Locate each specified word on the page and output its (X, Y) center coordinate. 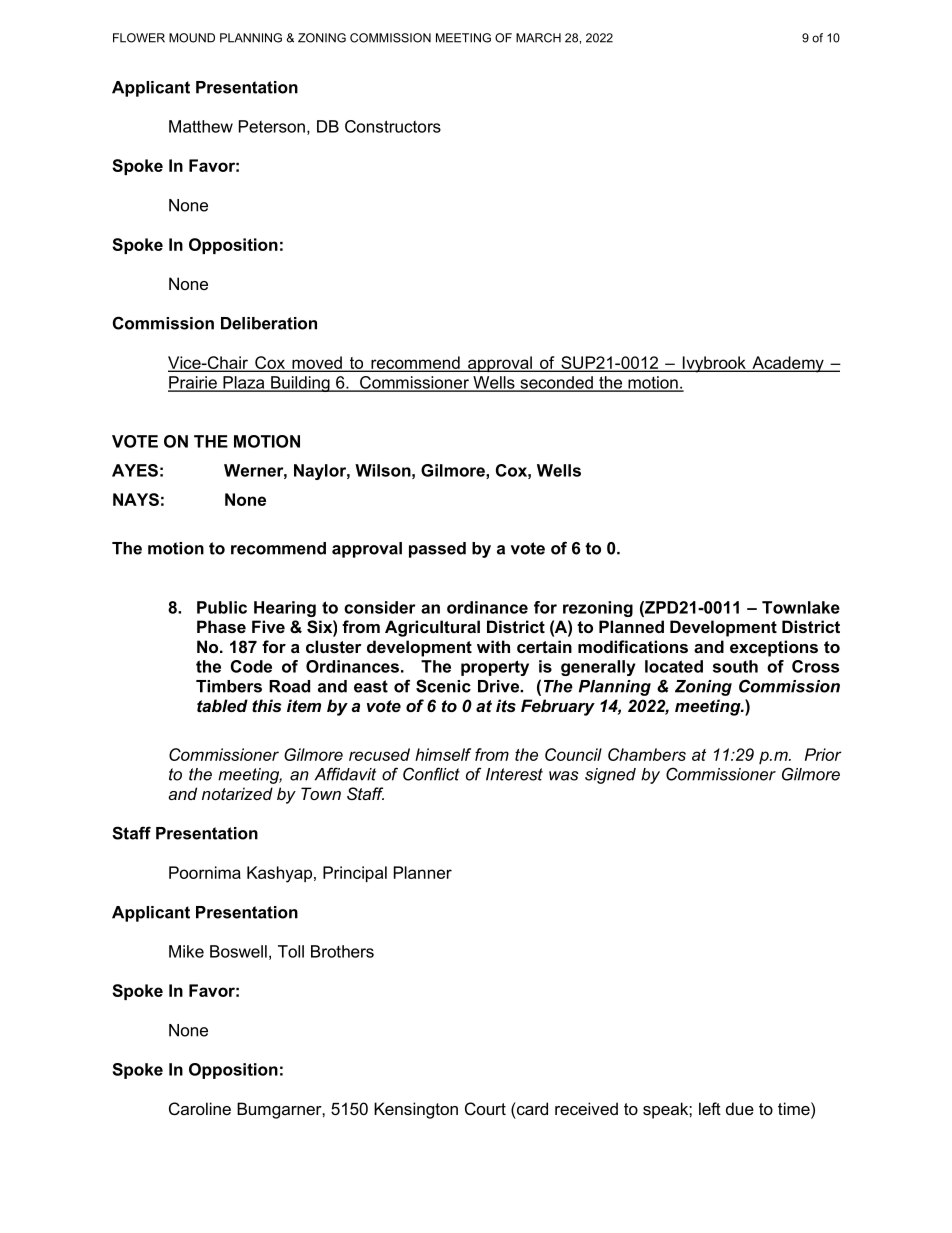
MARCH (538, 38)
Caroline (200, 1108)
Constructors (393, 126)
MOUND (192, 38)
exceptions (774, 648)
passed (437, 550)
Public (222, 607)
